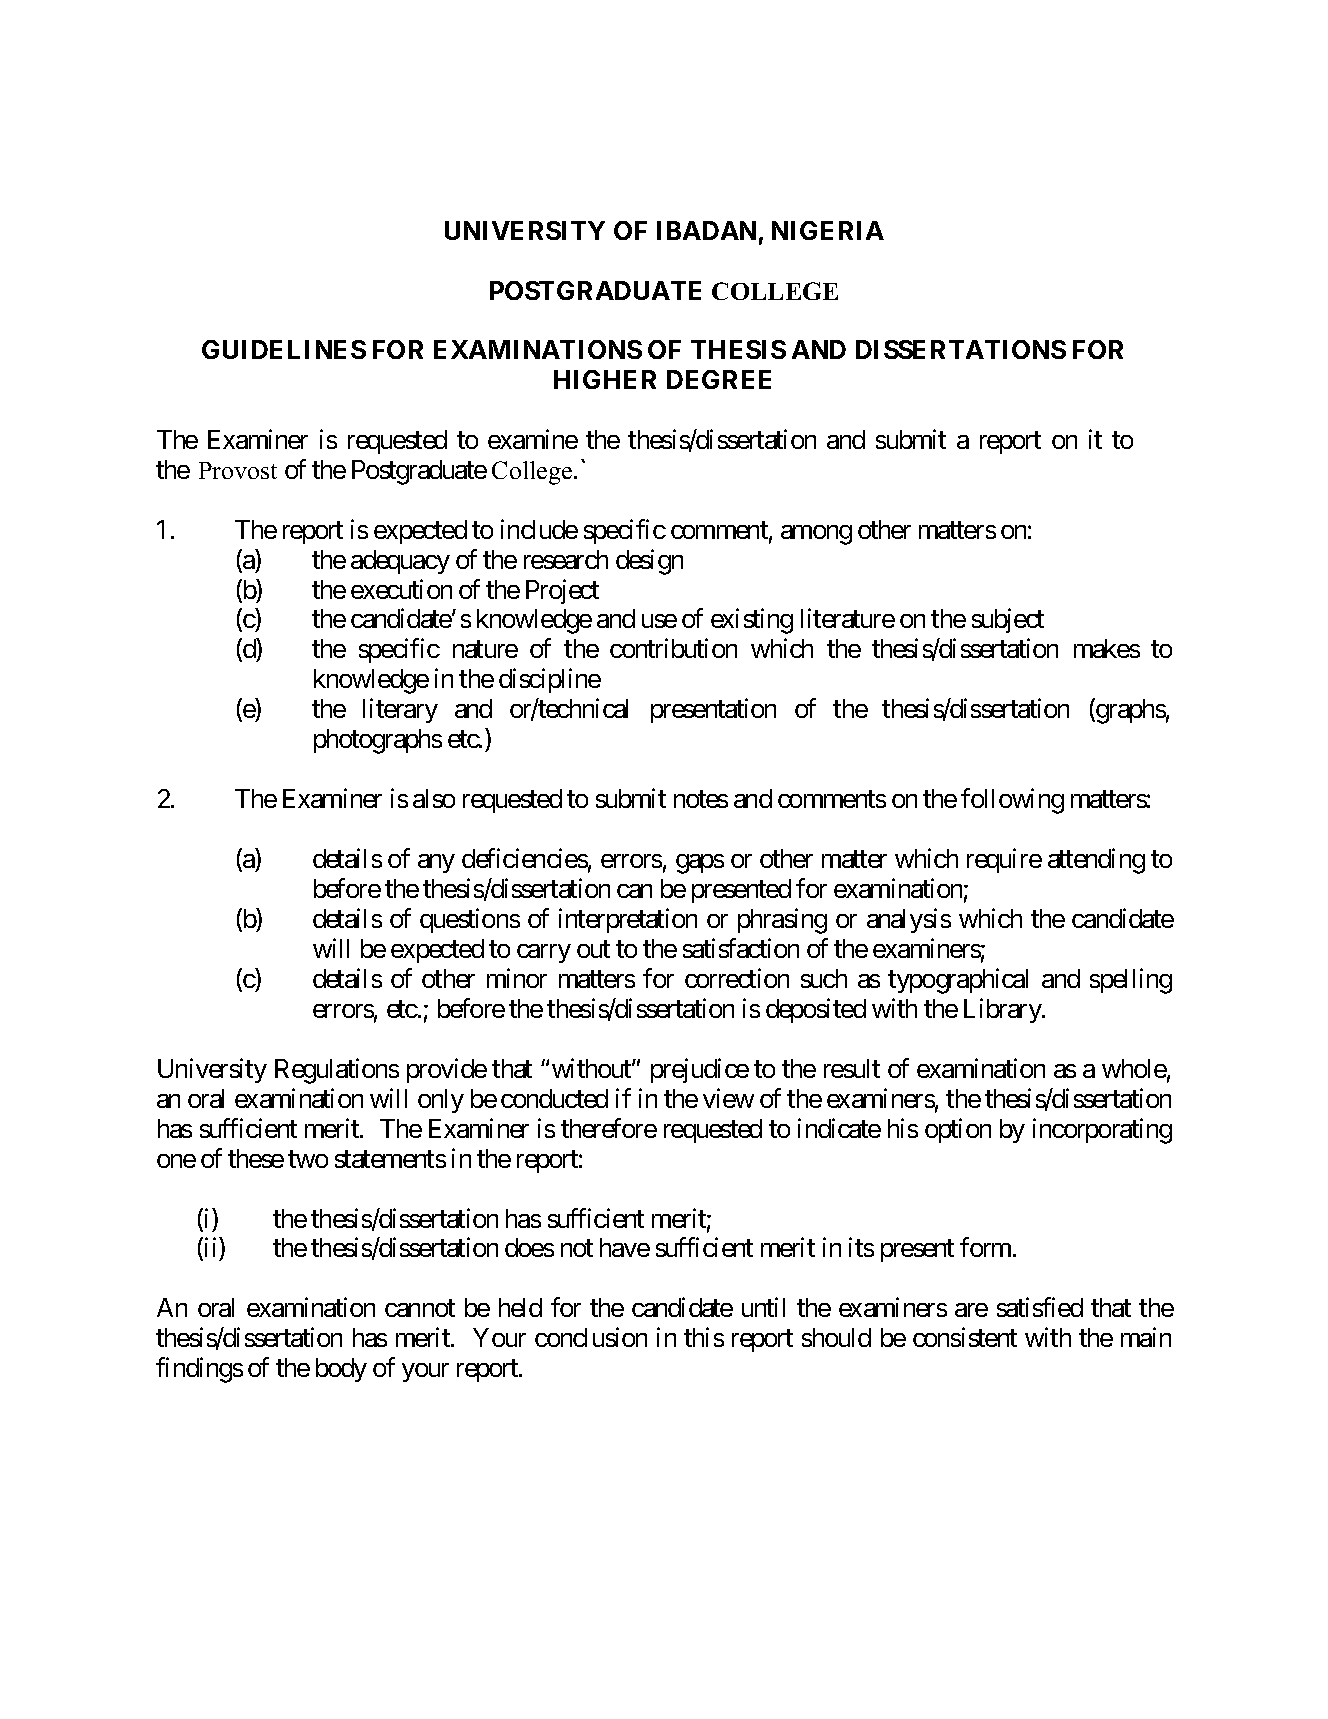  I want to click on interpretation, so click(628, 920).
